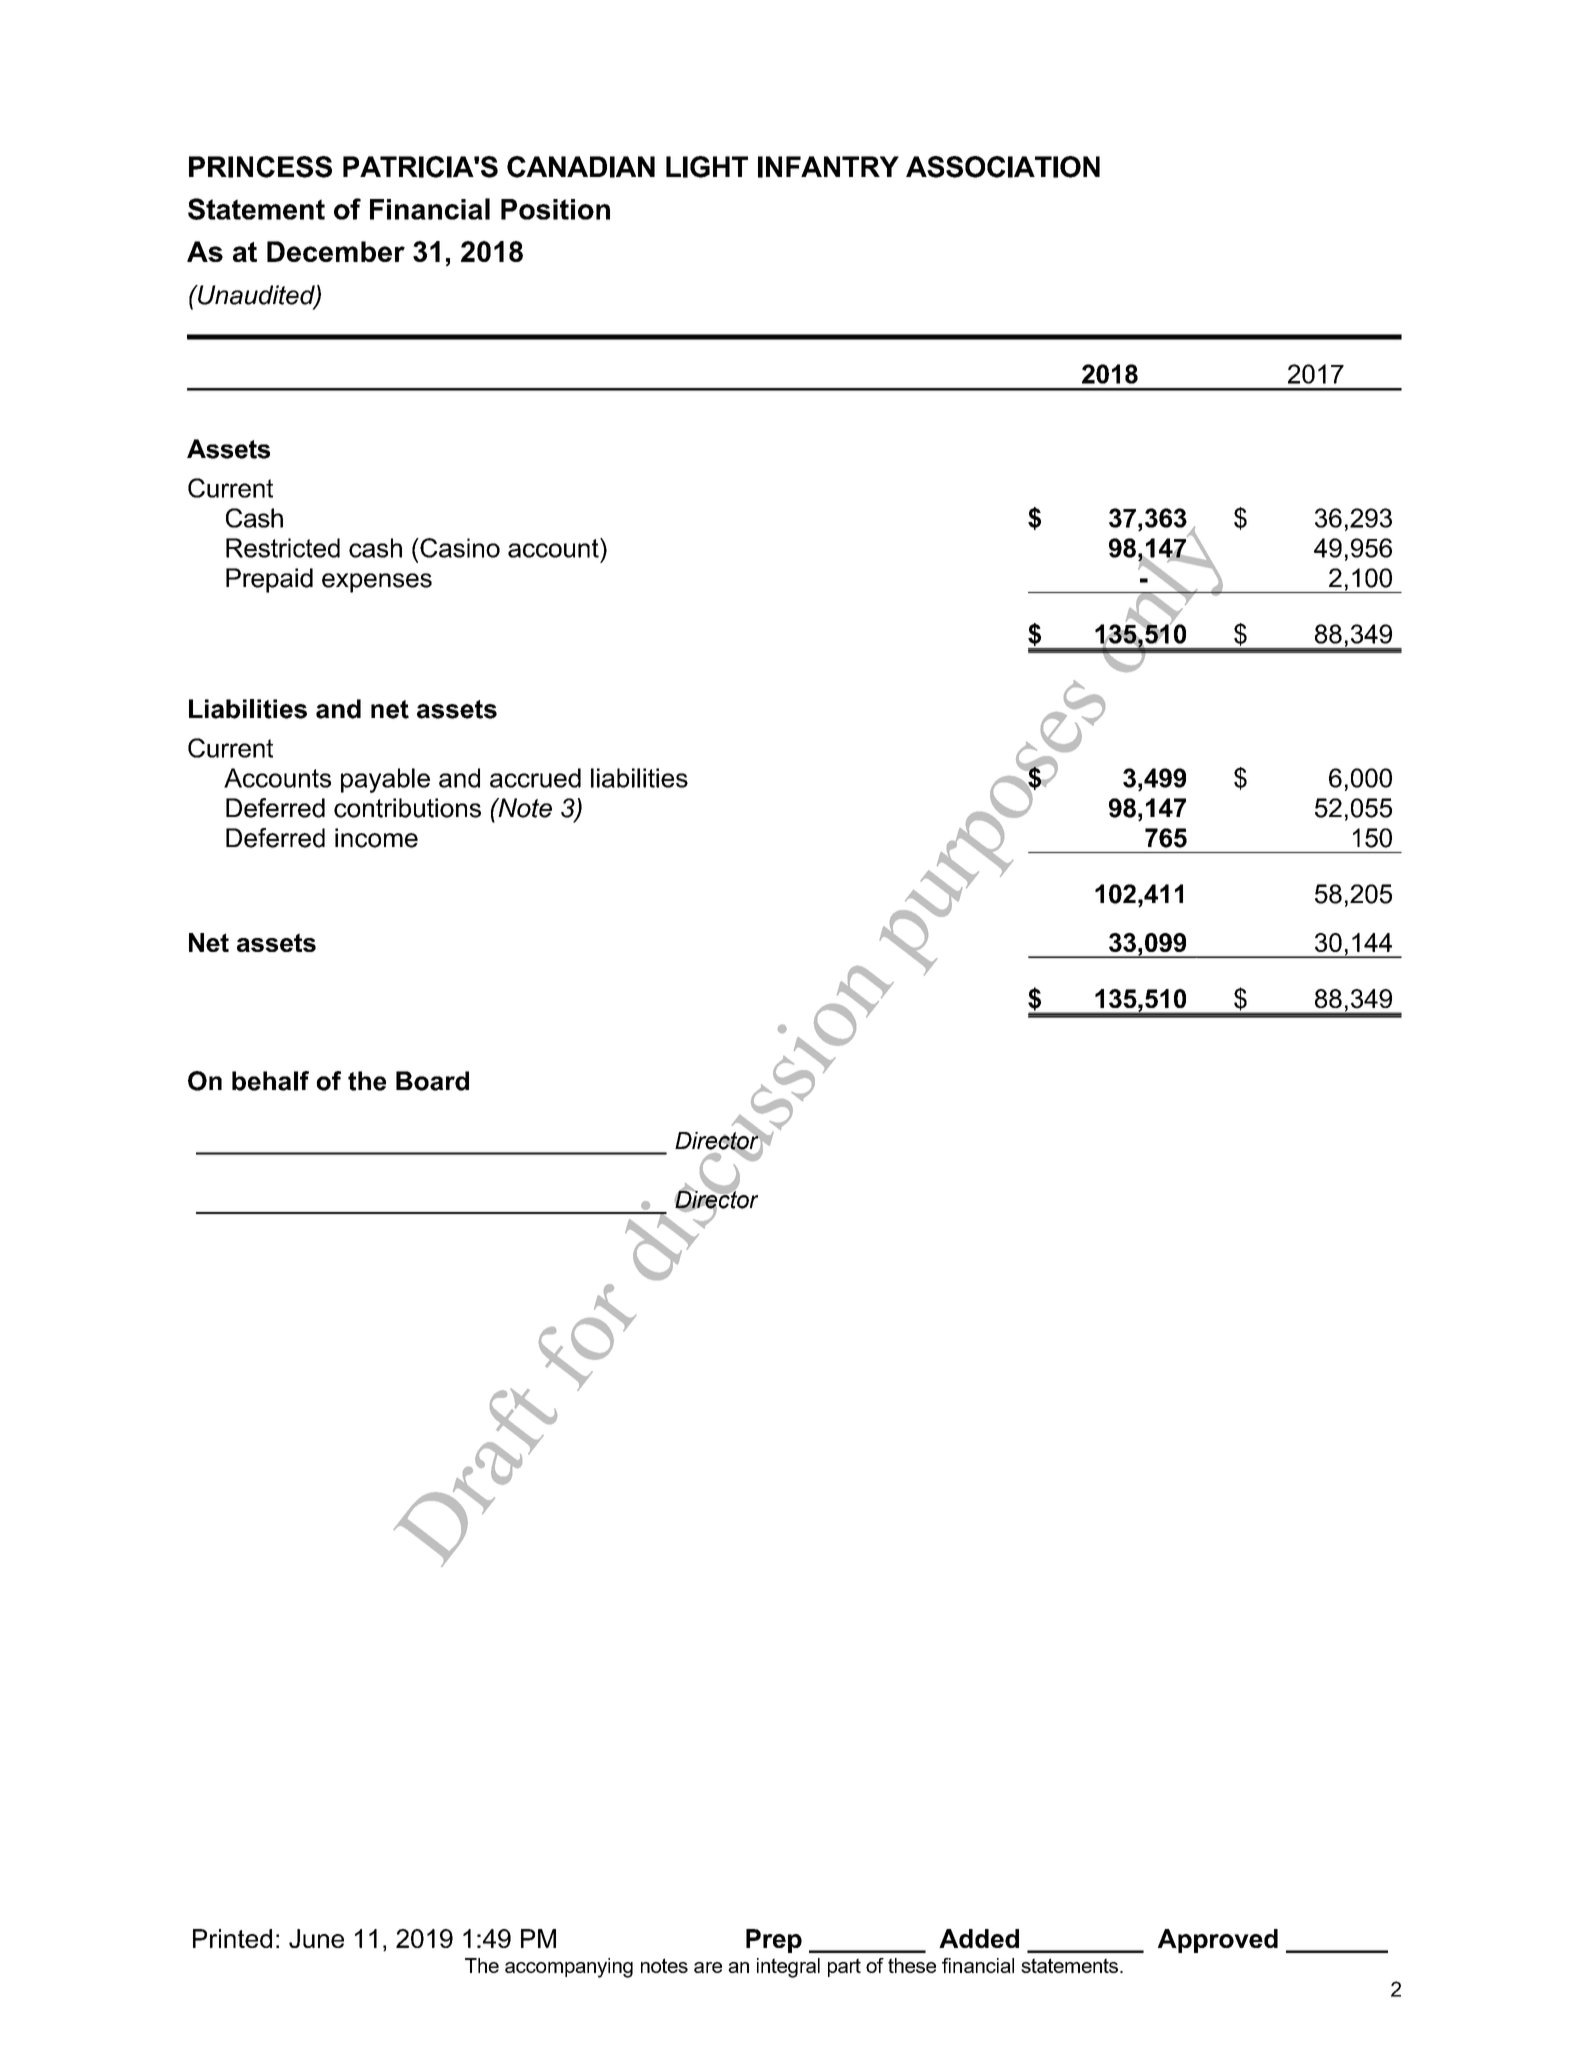 The width and height of the screenshot is (1590, 2057). Describe the element at coordinates (1003, 167) in the screenshot. I see `ASSOCIATION` at that location.
